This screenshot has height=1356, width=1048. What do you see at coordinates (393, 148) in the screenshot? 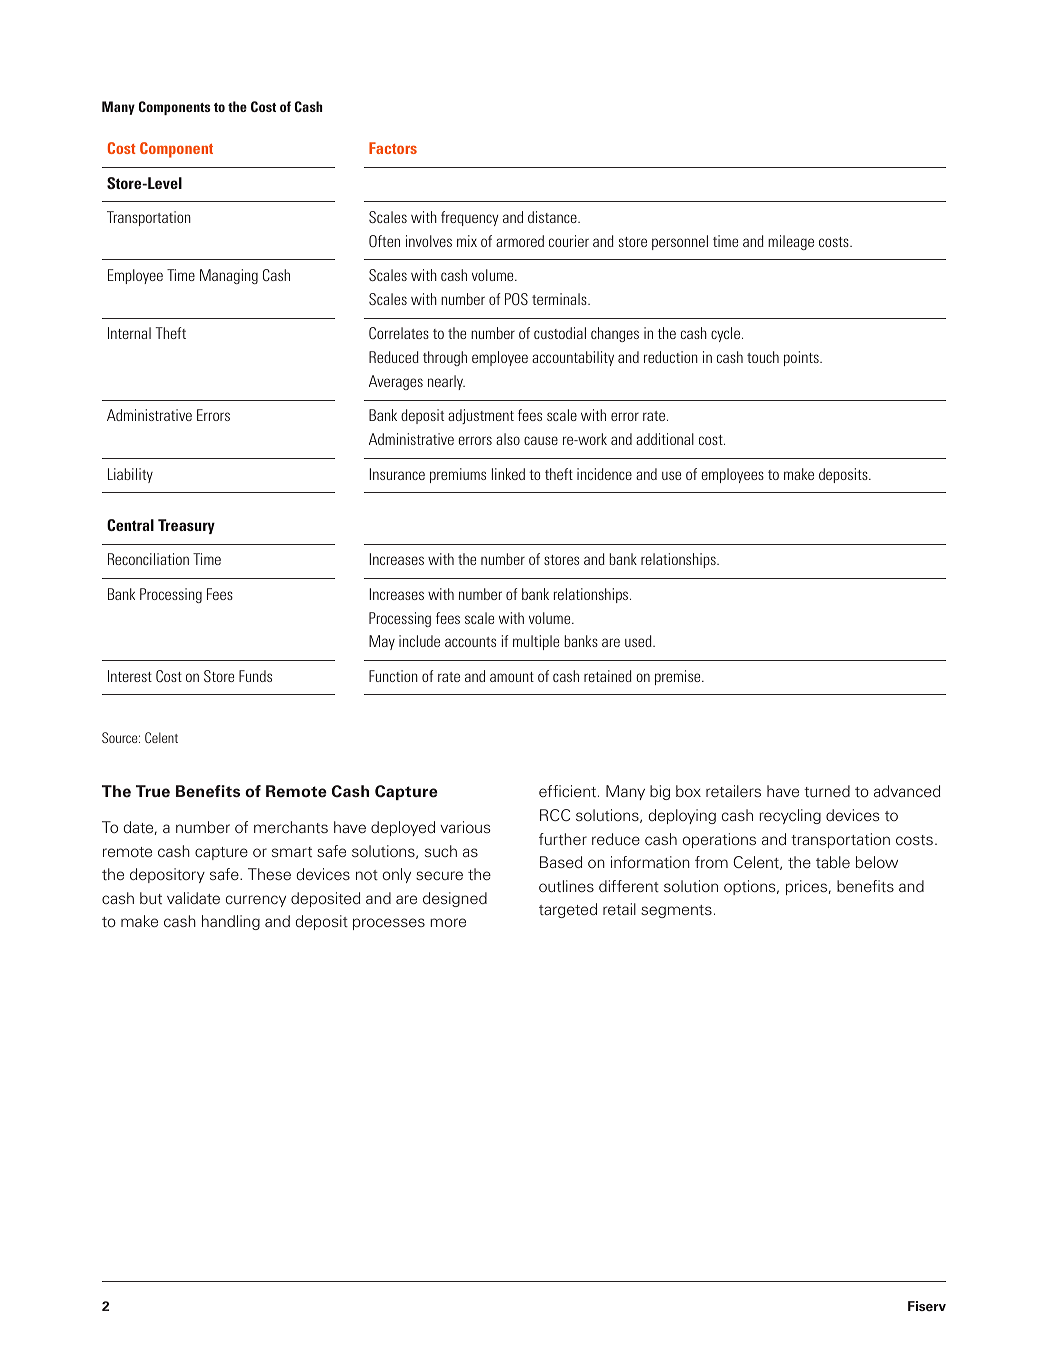
I see `Factors` at bounding box center [393, 148].
